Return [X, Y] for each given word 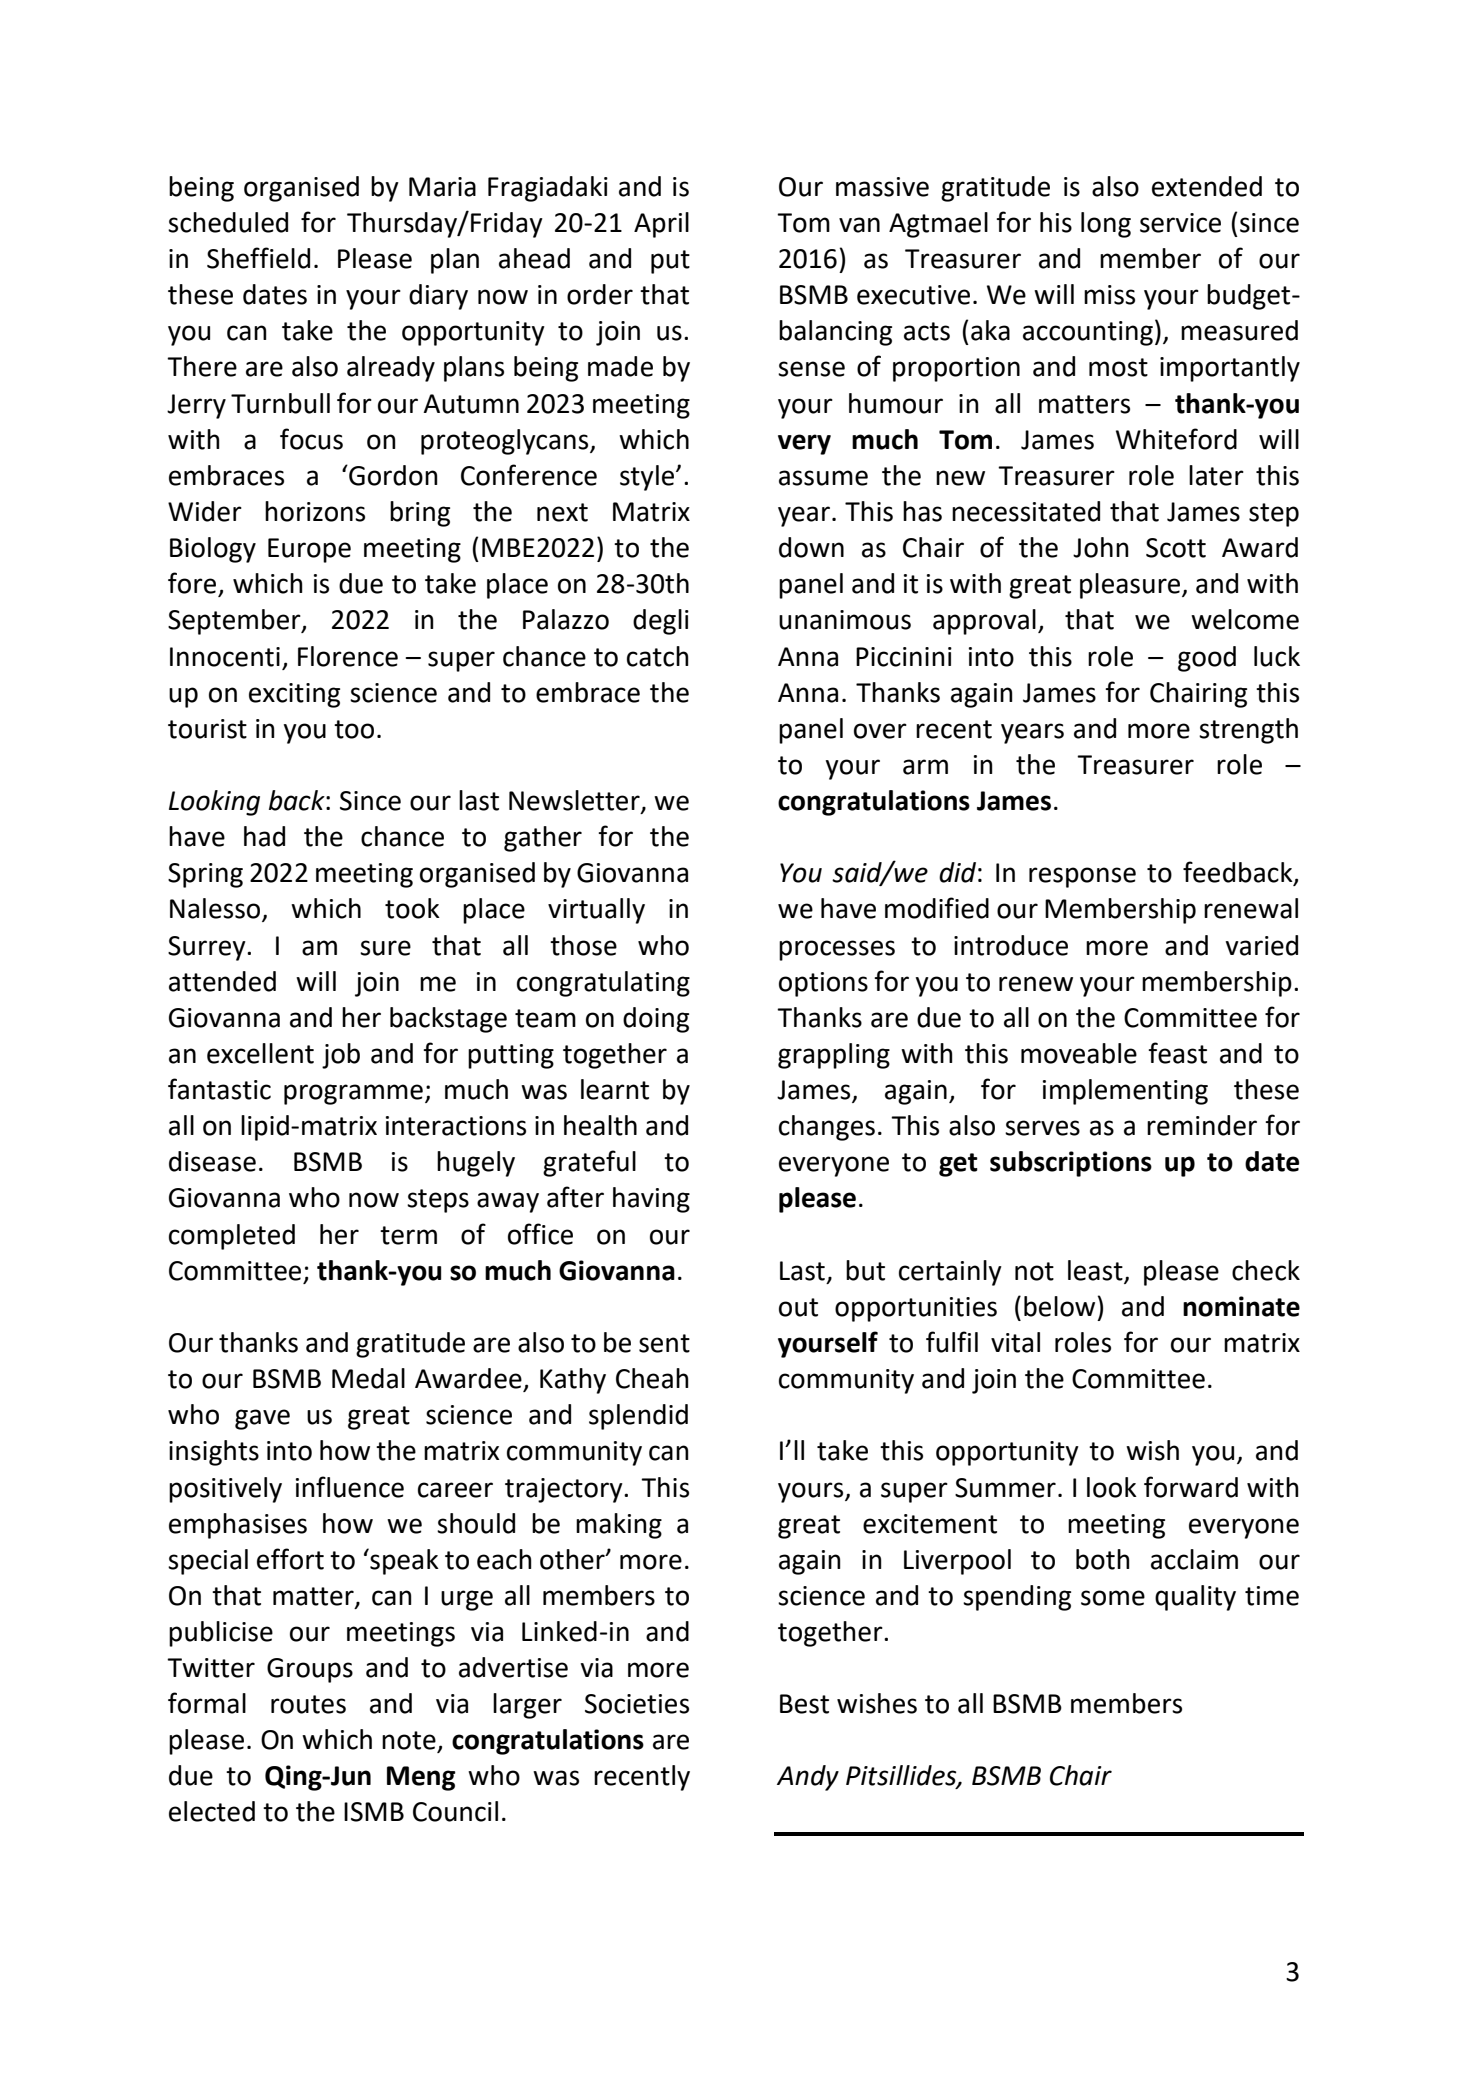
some [1113, 1598]
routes [308, 1704]
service [1180, 223]
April [661, 225]
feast [1177, 1053]
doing [656, 1020]
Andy [808, 1778]
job [341, 1056]
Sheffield [258, 258]
